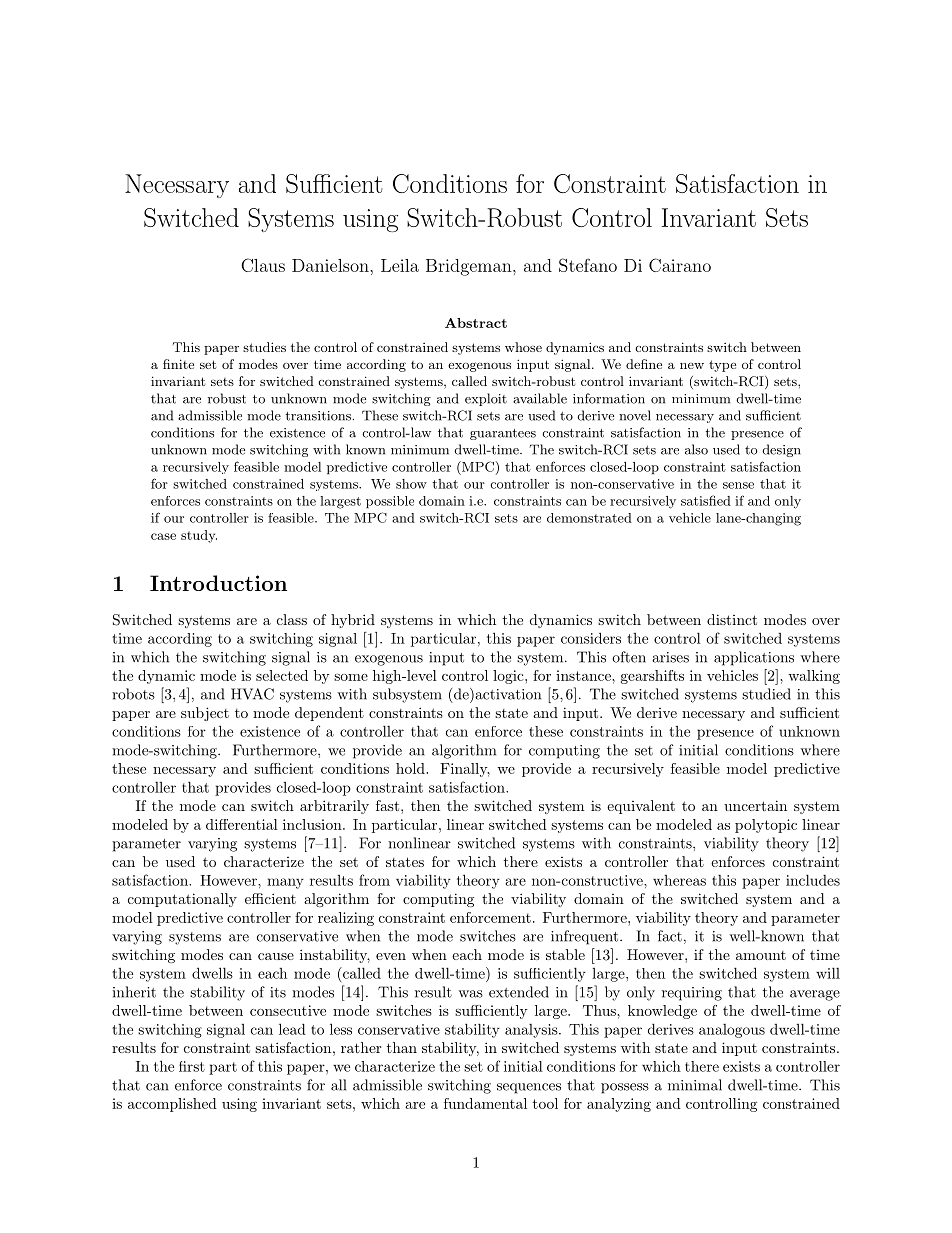 Image resolution: width=952 pixels, height=1233 pixels. What do you see at coordinates (374, 880) in the image?
I see `from` at bounding box center [374, 880].
